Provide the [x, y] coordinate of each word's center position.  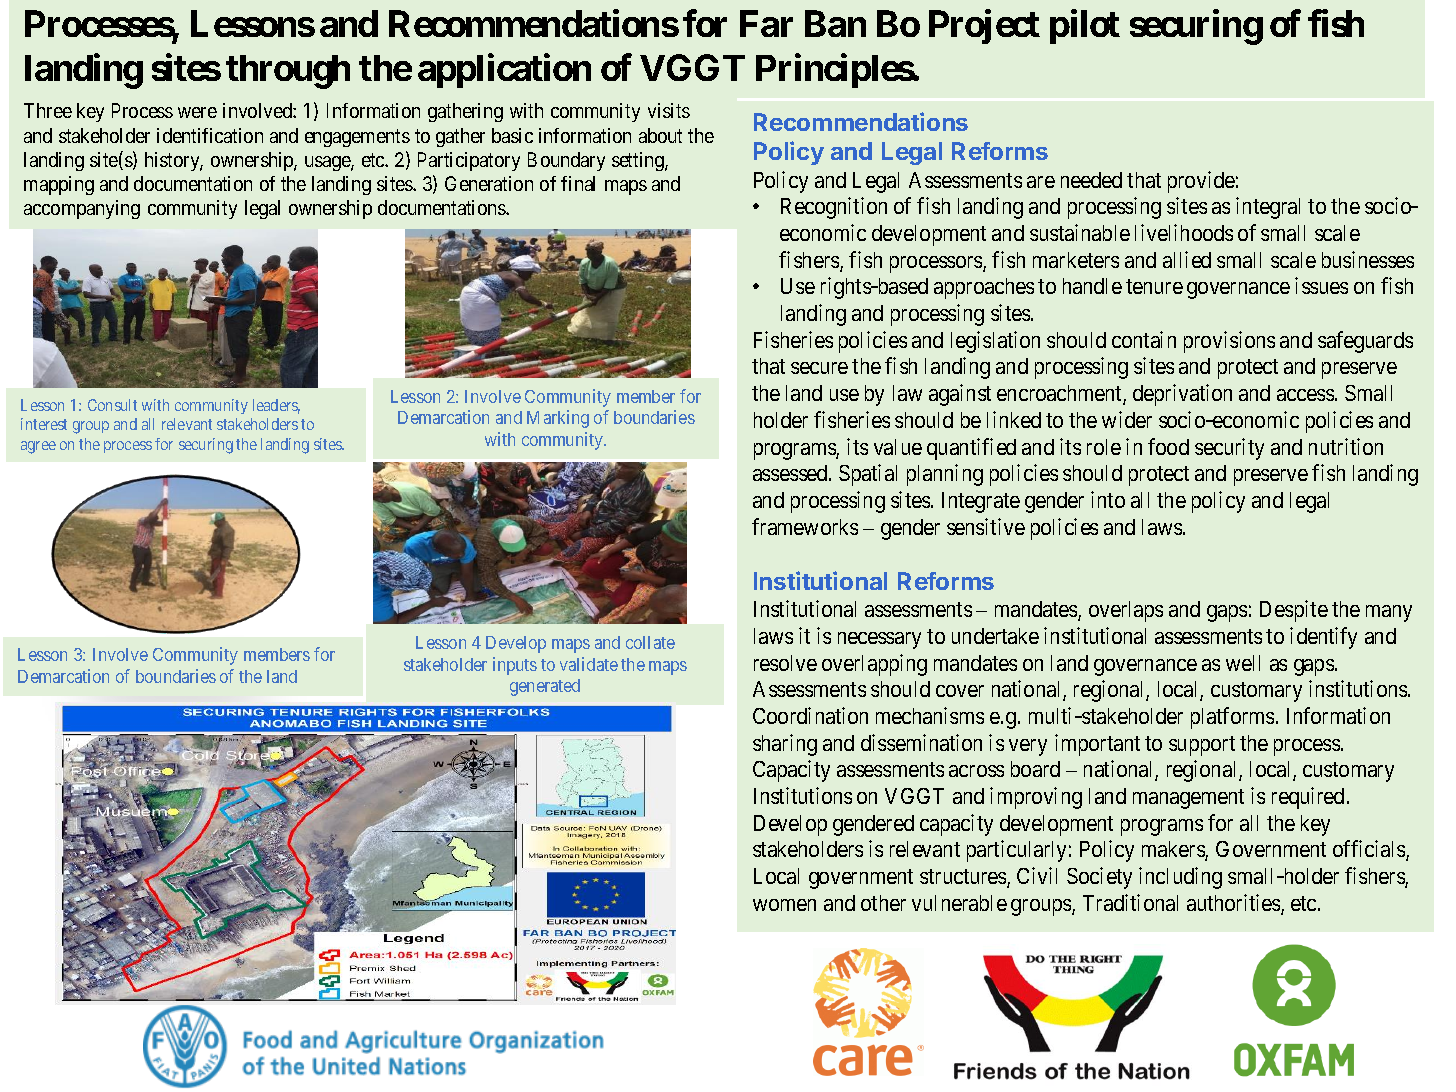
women [784, 905]
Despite [1294, 611]
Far [766, 24]
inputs [515, 666]
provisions [1229, 342]
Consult [112, 405]
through [288, 72]
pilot [1085, 27]
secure [819, 368]
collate [650, 642]
